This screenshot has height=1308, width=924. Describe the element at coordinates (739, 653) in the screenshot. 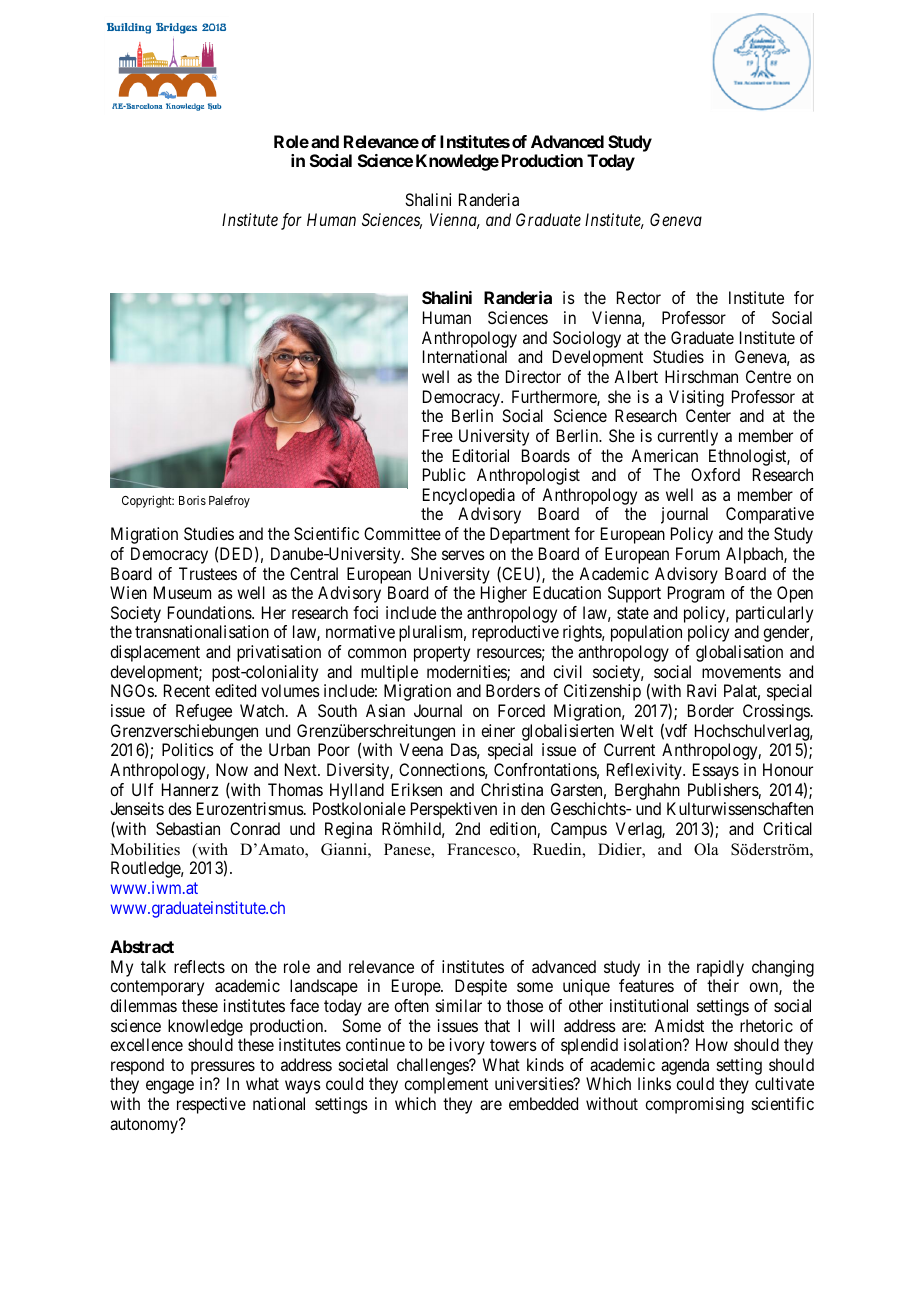

I see `globalisation` at that location.
